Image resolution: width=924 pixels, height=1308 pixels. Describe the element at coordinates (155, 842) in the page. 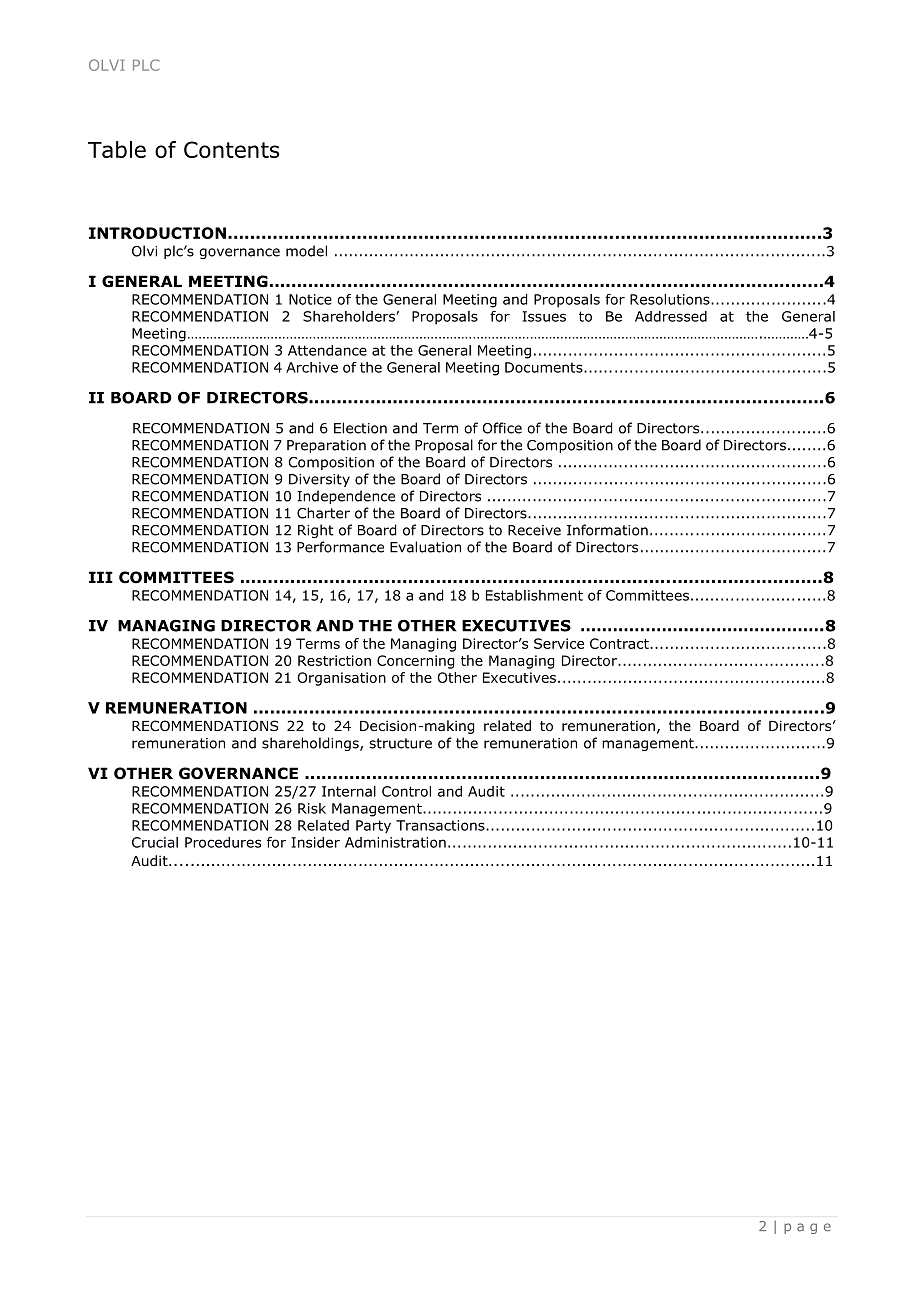

I see `Crucial` at that location.
